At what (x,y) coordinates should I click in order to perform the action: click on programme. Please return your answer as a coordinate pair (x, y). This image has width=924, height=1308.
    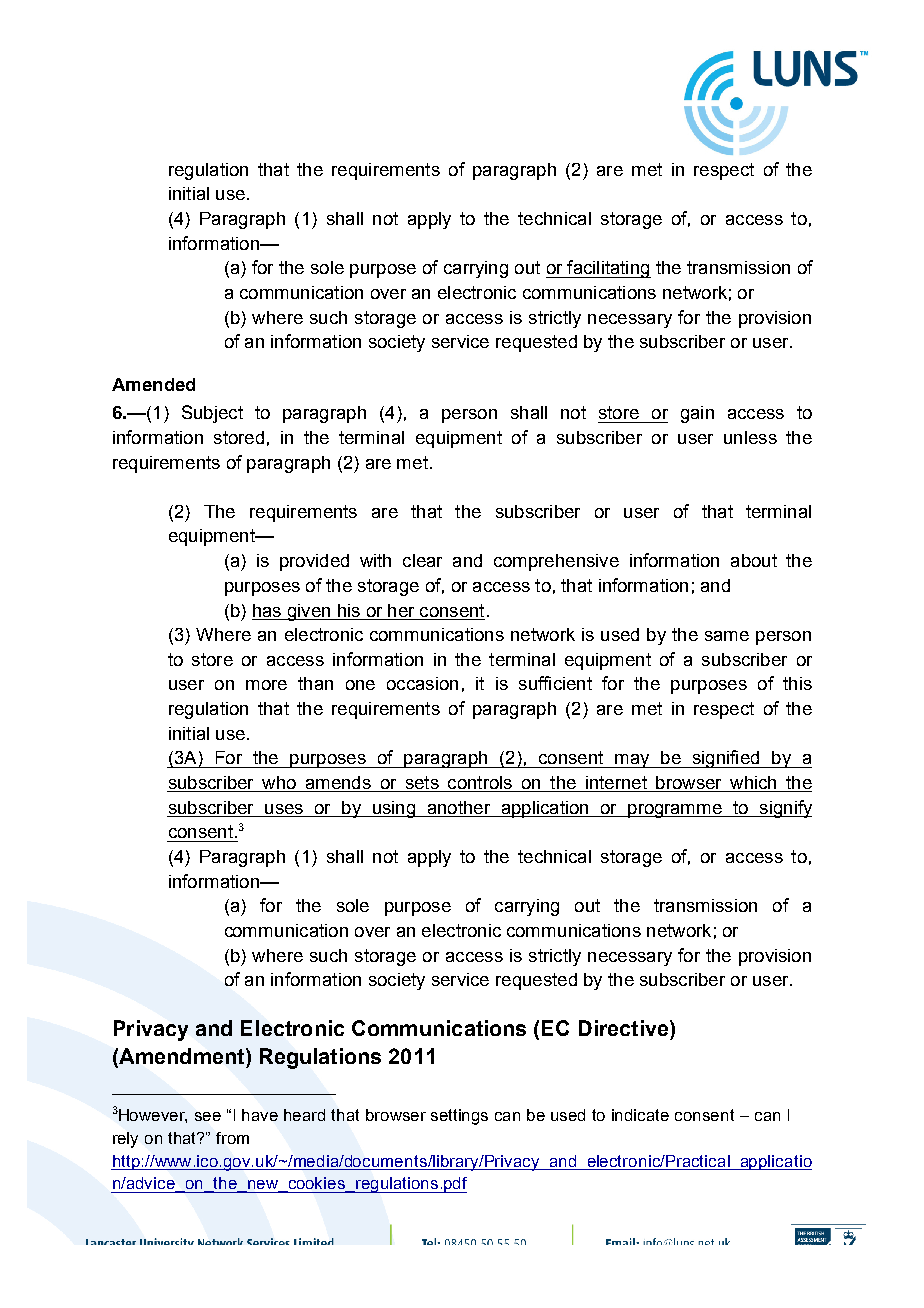
    Looking at the image, I should click on (675, 811).
